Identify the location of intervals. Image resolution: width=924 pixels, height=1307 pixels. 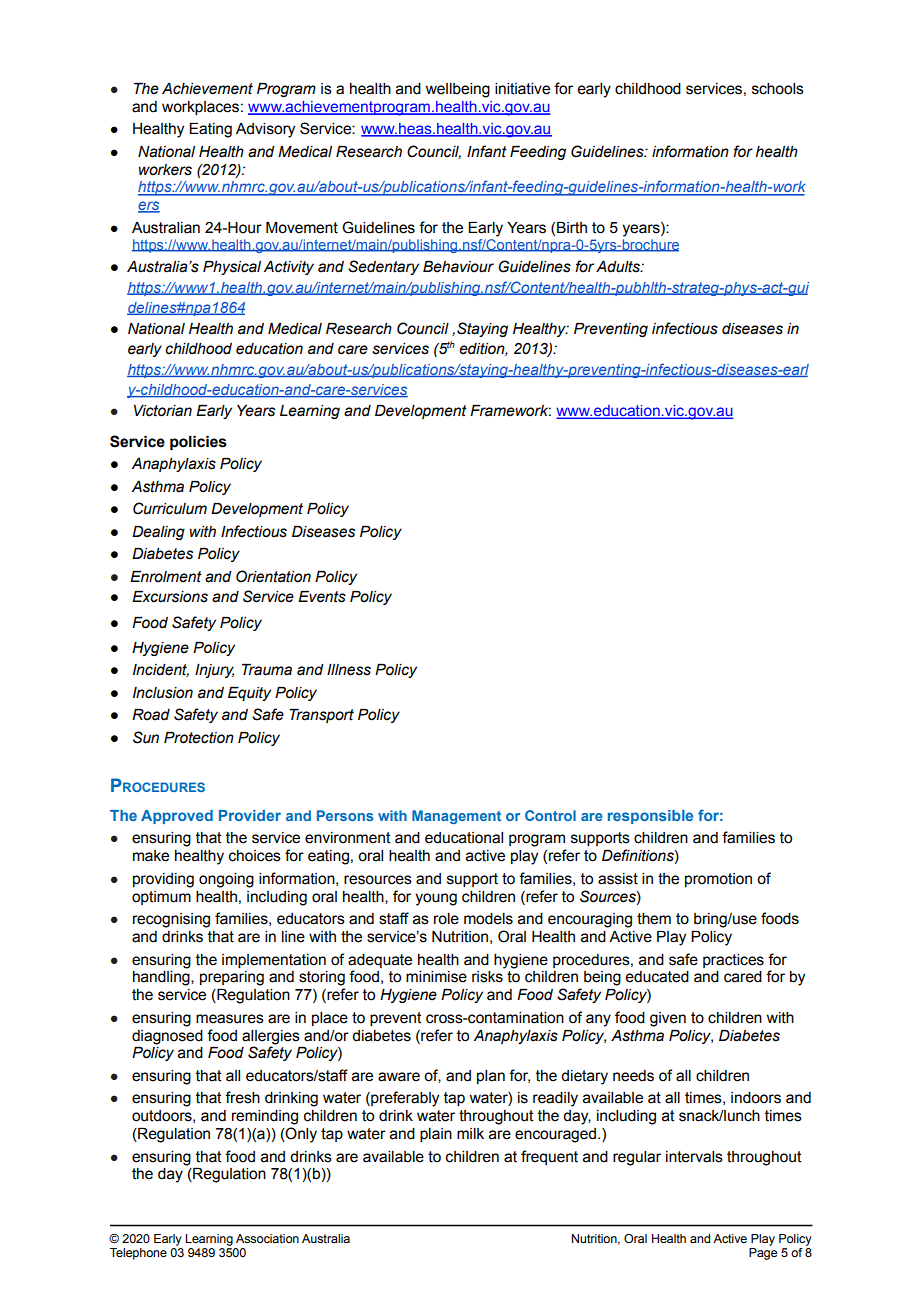
(694, 1157).
